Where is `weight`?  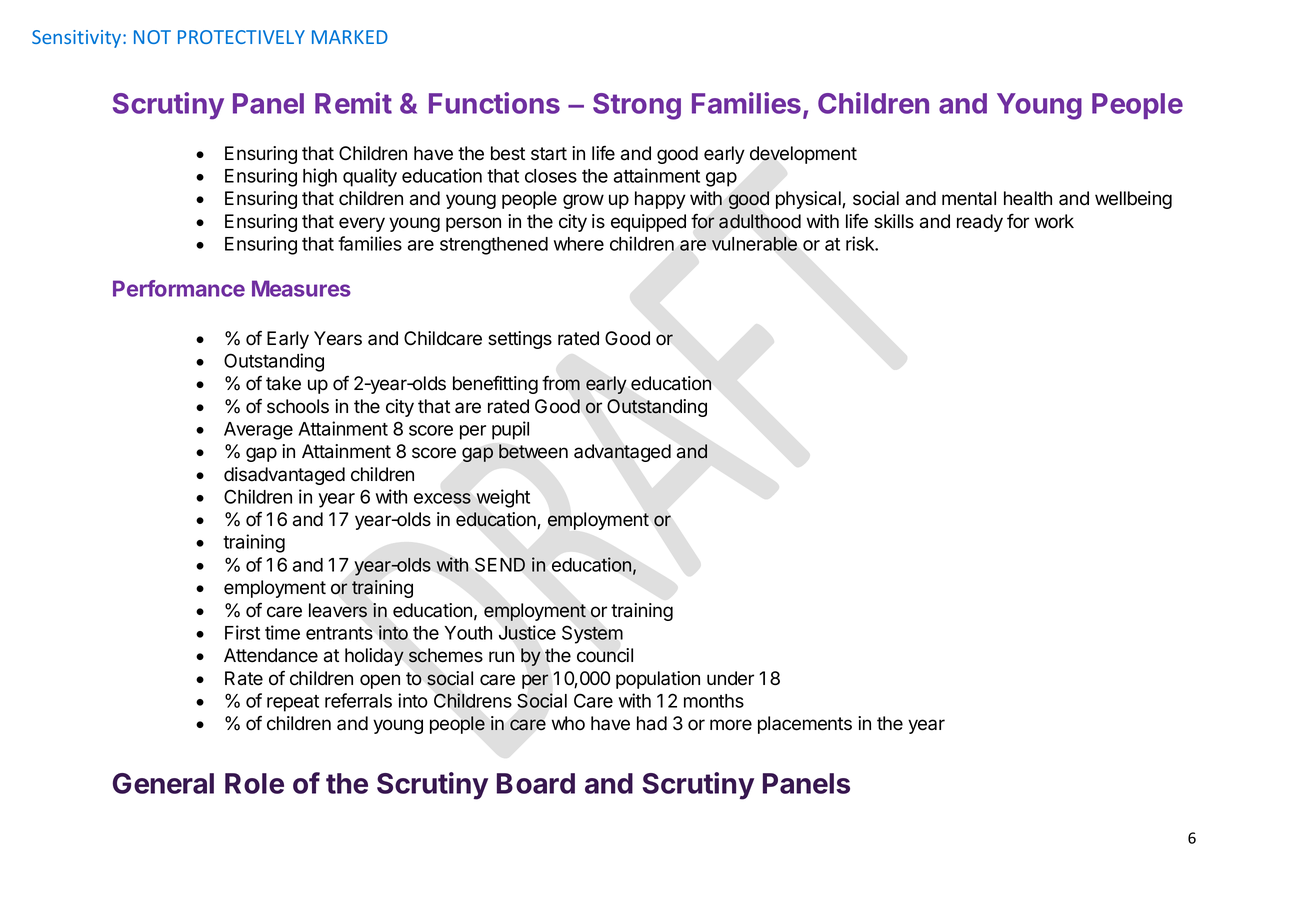
weight is located at coordinates (503, 498).
